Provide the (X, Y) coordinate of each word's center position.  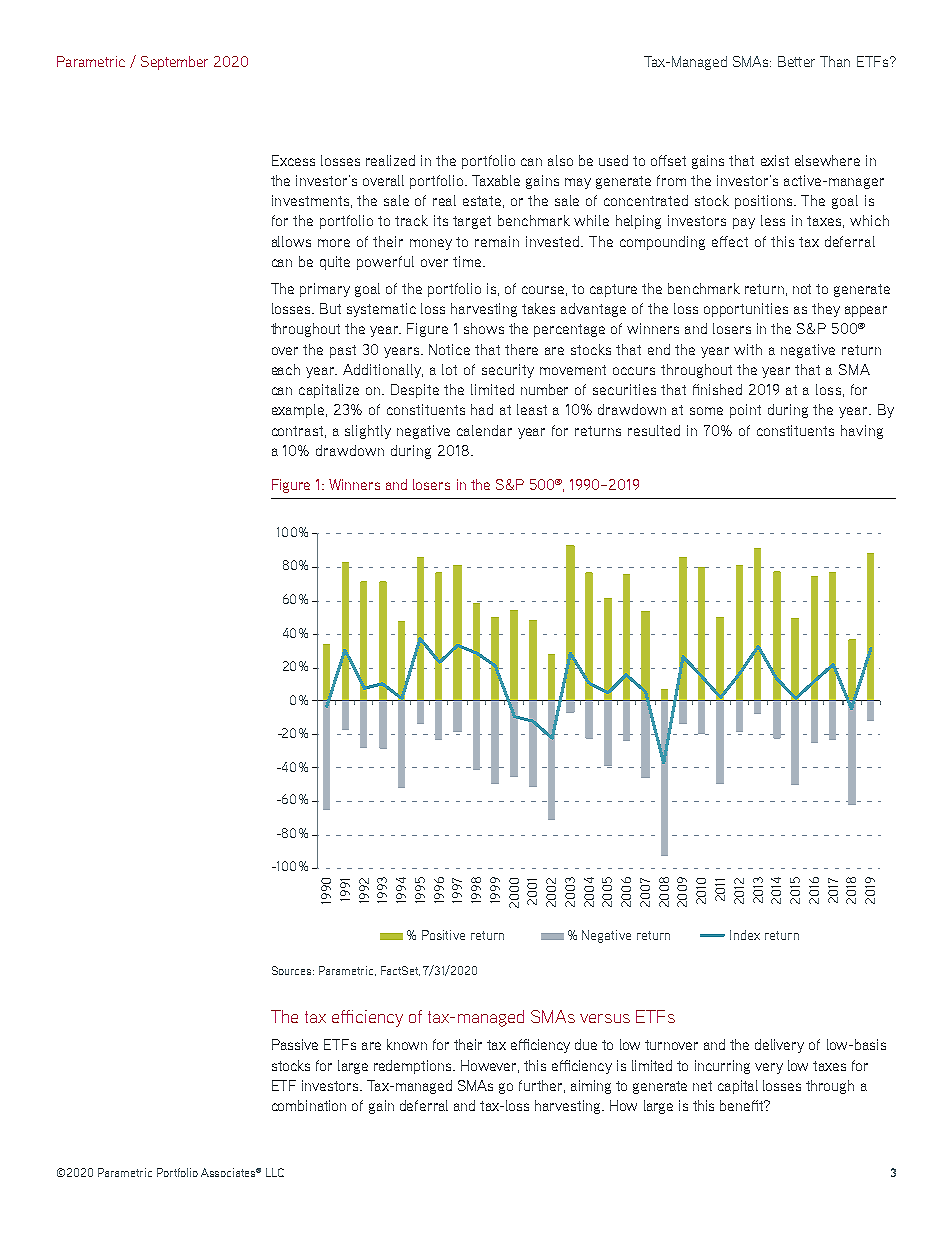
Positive (443, 935)
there (521, 349)
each (286, 369)
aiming (591, 1087)
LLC (275, 1172)
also (560, 160)
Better (796, 61)
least (532, 409)
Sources (293, 970)
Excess (293, 160)
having (862, 432)
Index (745, 935)
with (748, 349)
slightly (368, 432)
